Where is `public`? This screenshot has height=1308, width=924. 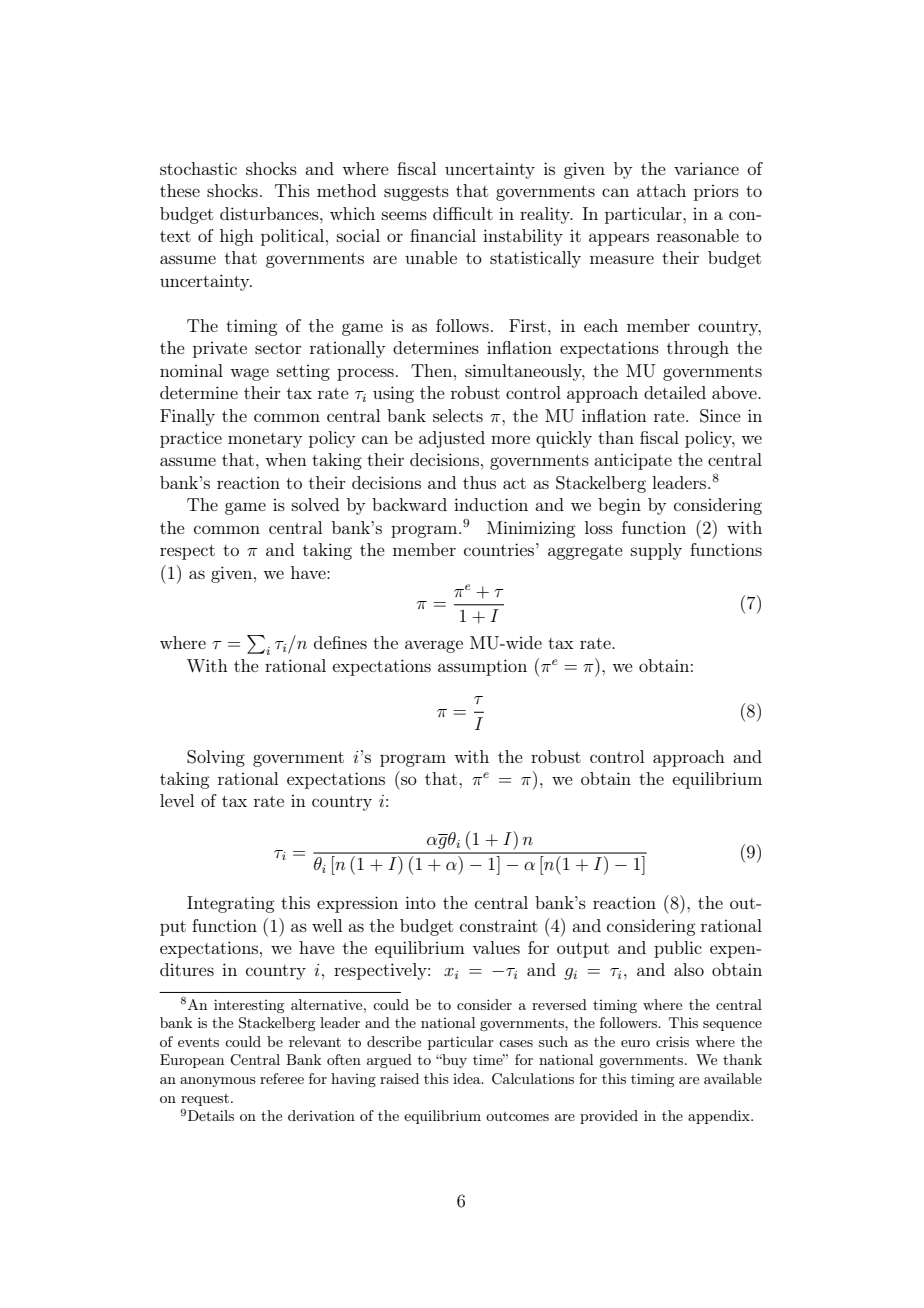
public is located at coordinates (678, 949).
